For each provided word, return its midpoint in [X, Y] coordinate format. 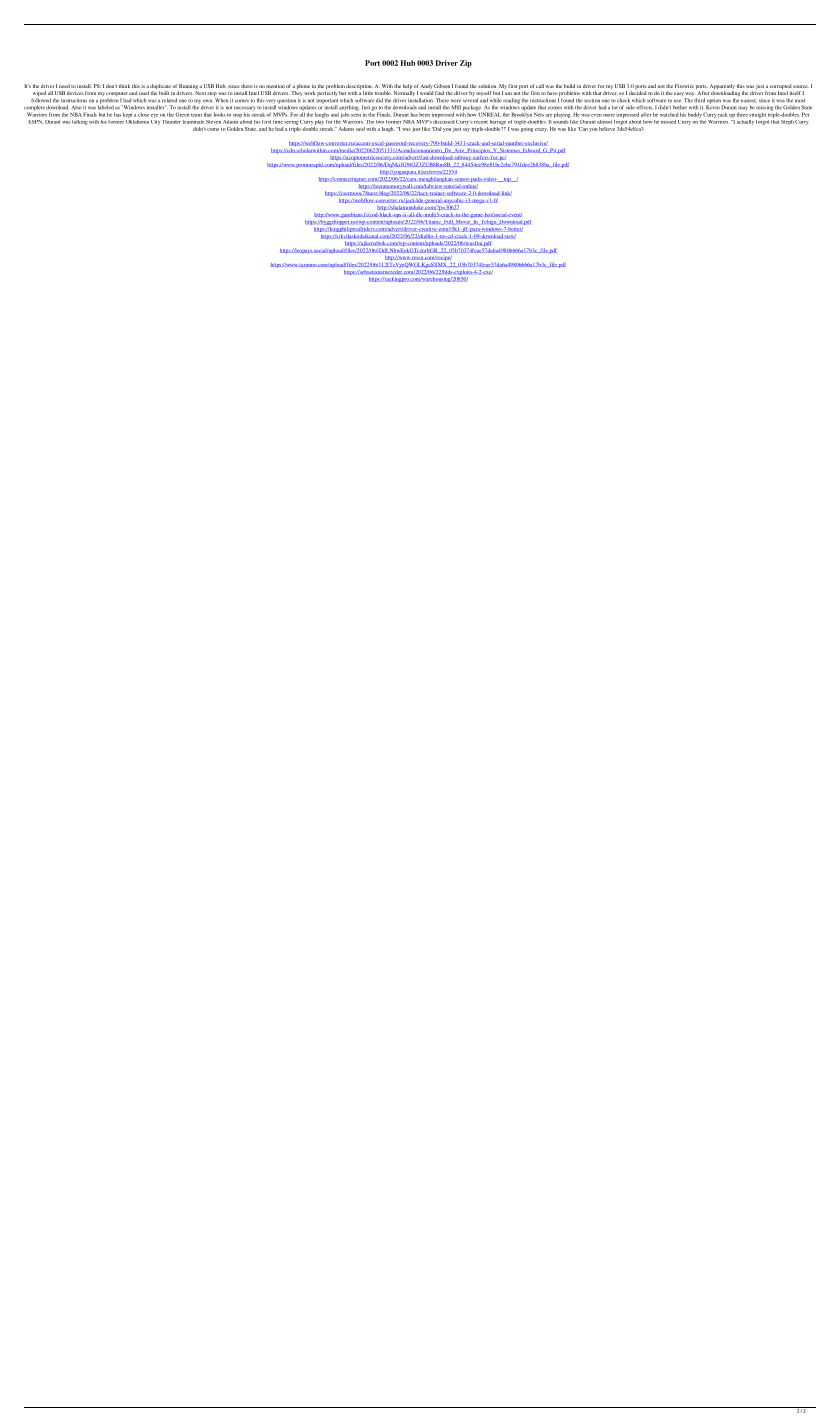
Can [583, 129]
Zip [466, 64]
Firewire [684, 86]
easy [679, 95]
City [155, 121]
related [169, 100]
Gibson [442, 86]
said [360, 129]
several [470, 100]
